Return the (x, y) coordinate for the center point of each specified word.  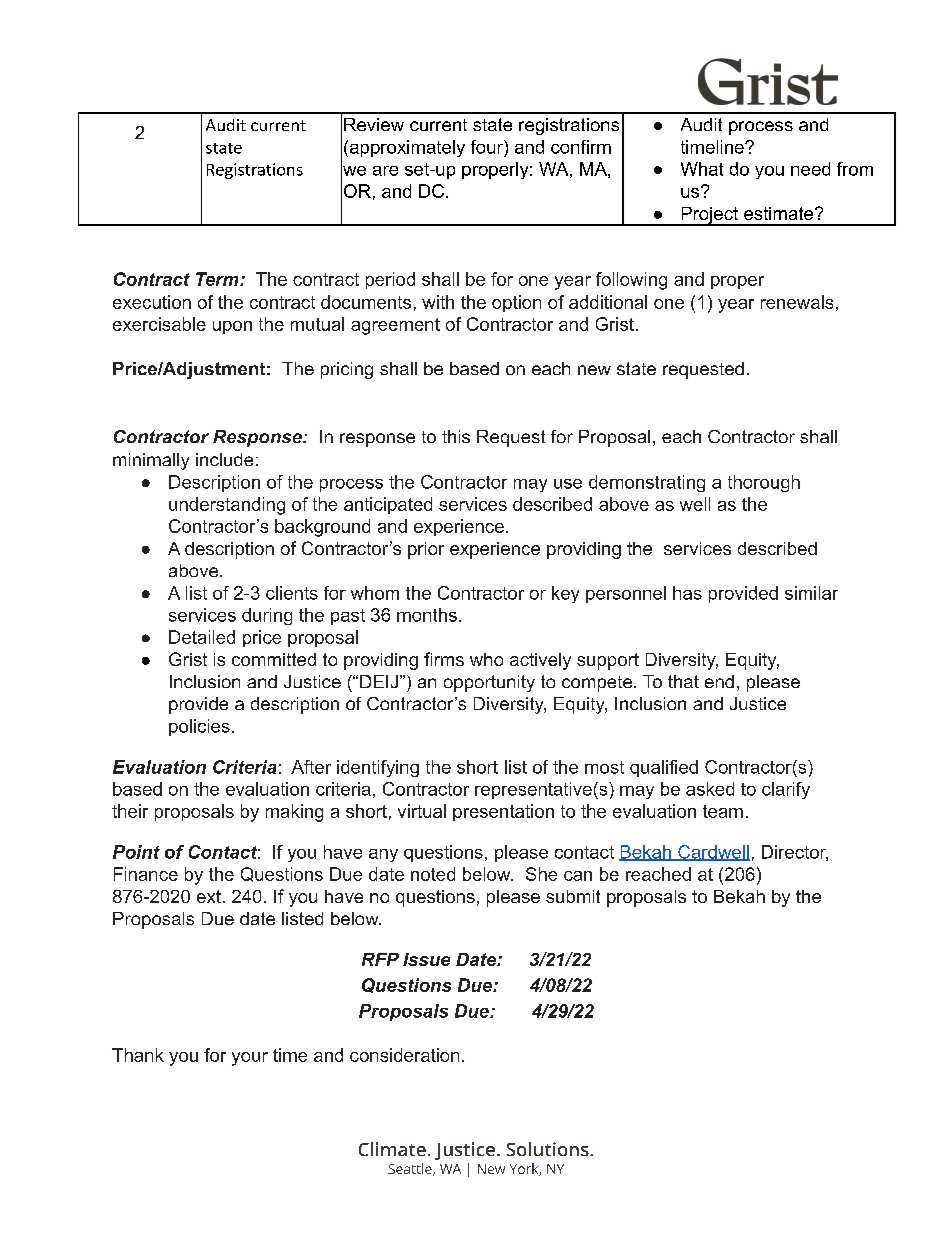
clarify (786, 790)
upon (232, 327)
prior (426, 550)
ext (209, 896)
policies (199, 727)
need (810, 169)
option (516, 303)
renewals (797, 302)
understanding (227, 506)
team (723, 811)
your (250, 1059)
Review (374, 124)
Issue (426, 959)
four (488, 147)
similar (811, 593)
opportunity (489, 683)
